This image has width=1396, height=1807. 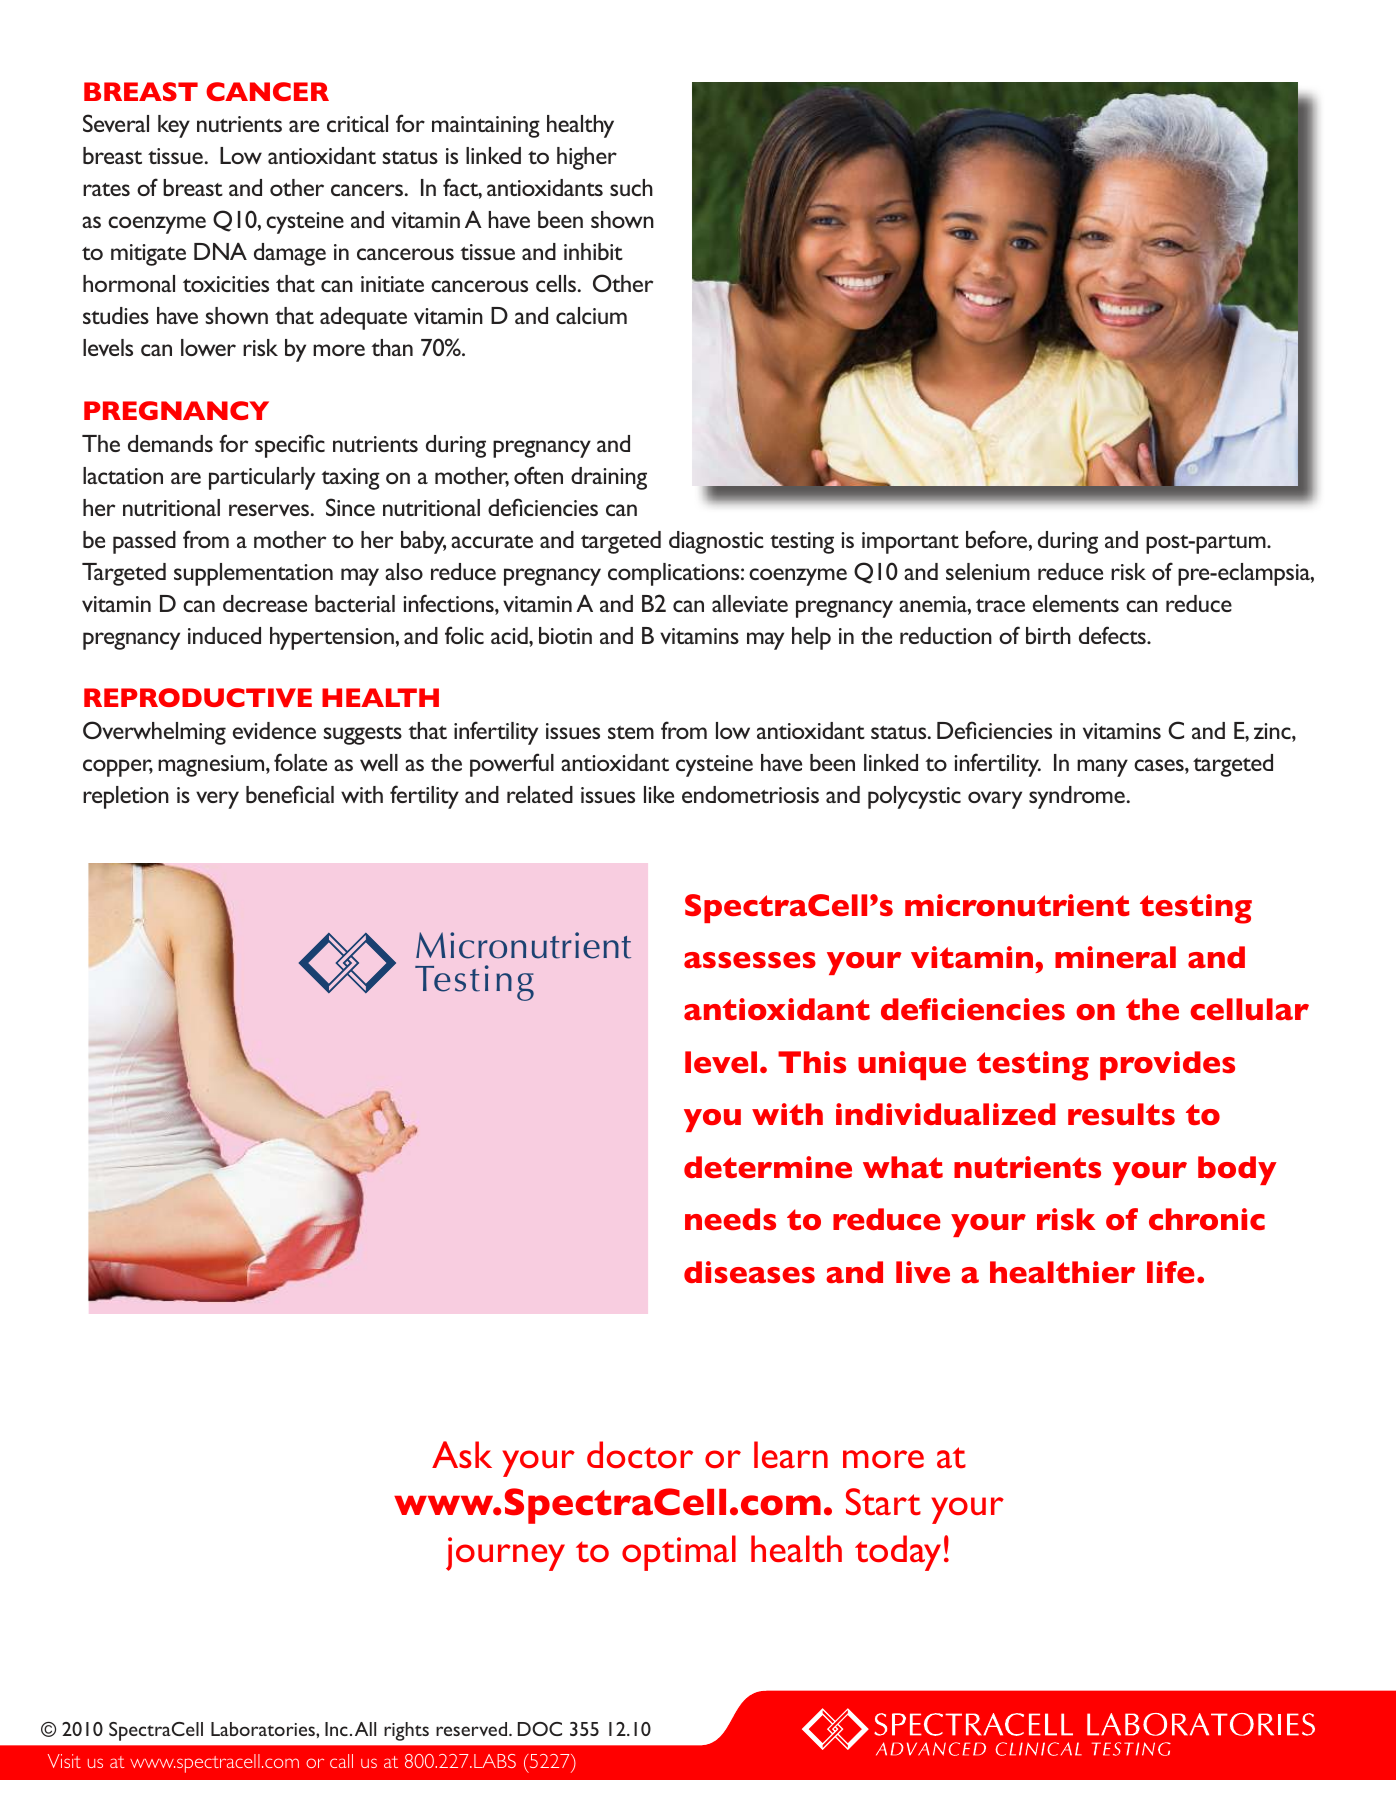 What do you see at coordinates (473, 1729) in the image?
I see `reserved` at bounding box center [473, 1729].
